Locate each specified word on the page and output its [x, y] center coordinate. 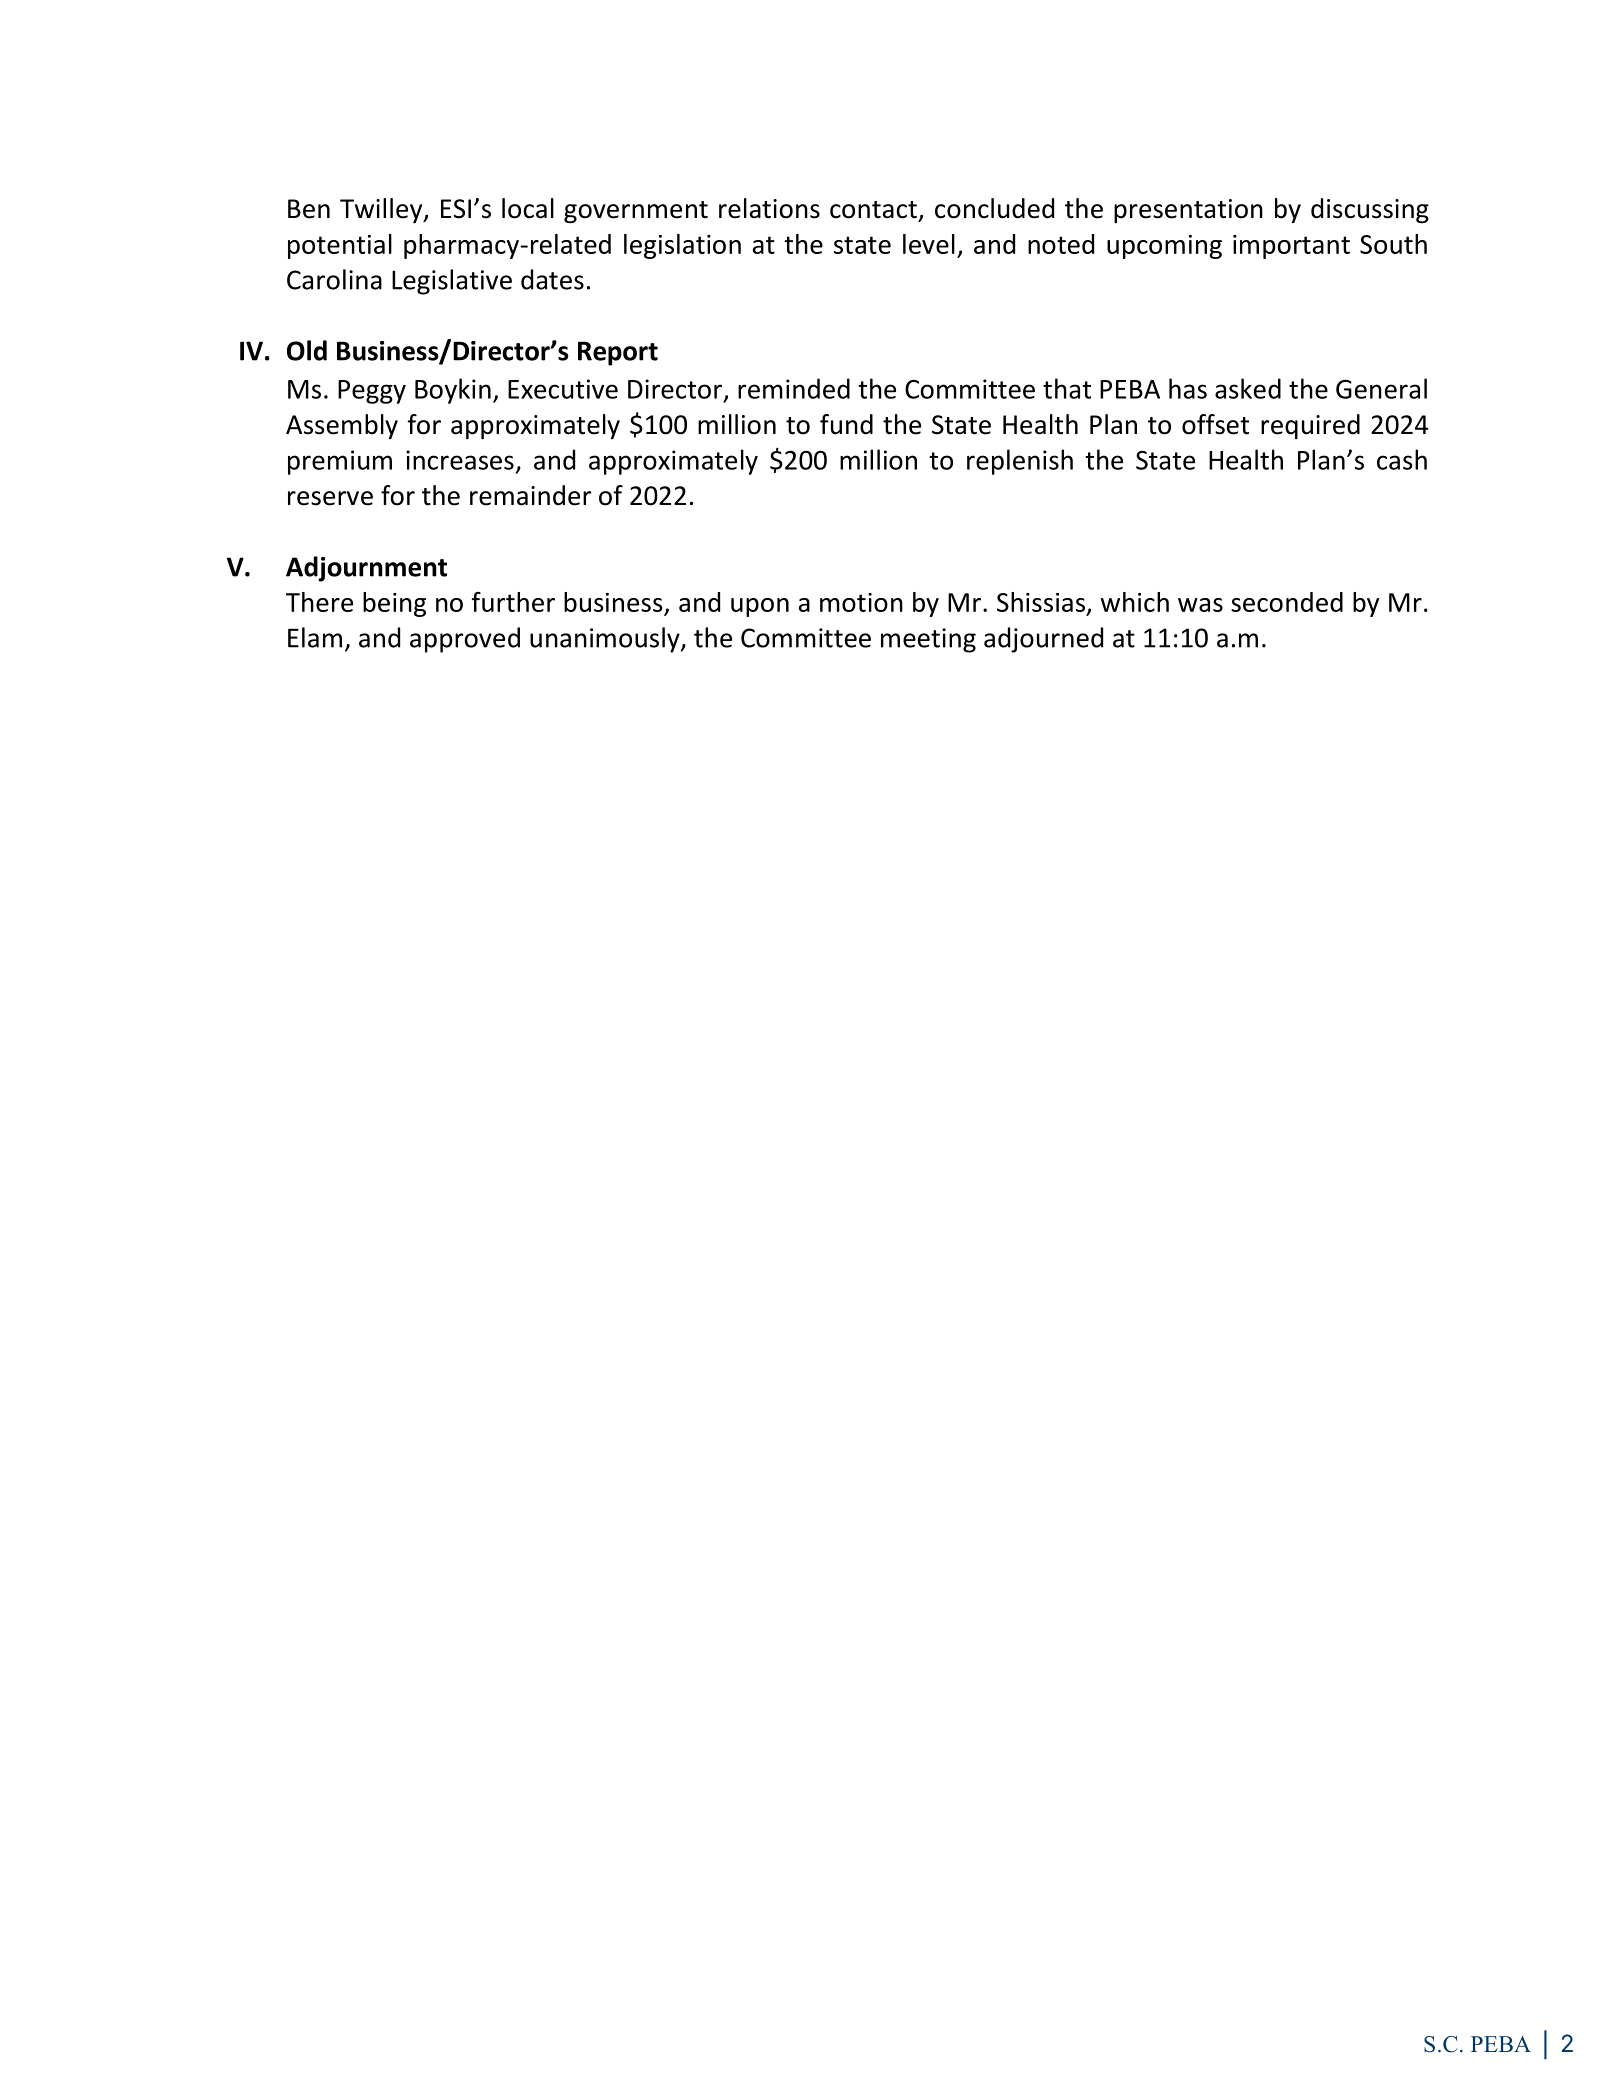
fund [846, 424]
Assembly [342, 426]
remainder [530, 495]
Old [307, 350]
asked [1248, 388]
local [528, 208]
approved [465, 640]
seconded [1287, 602]
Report [618, 353]
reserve [330, 498]
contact [873, 210]
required [1310, 426]
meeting [928, 640]
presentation [1188, 211]
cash [1402, 459]
